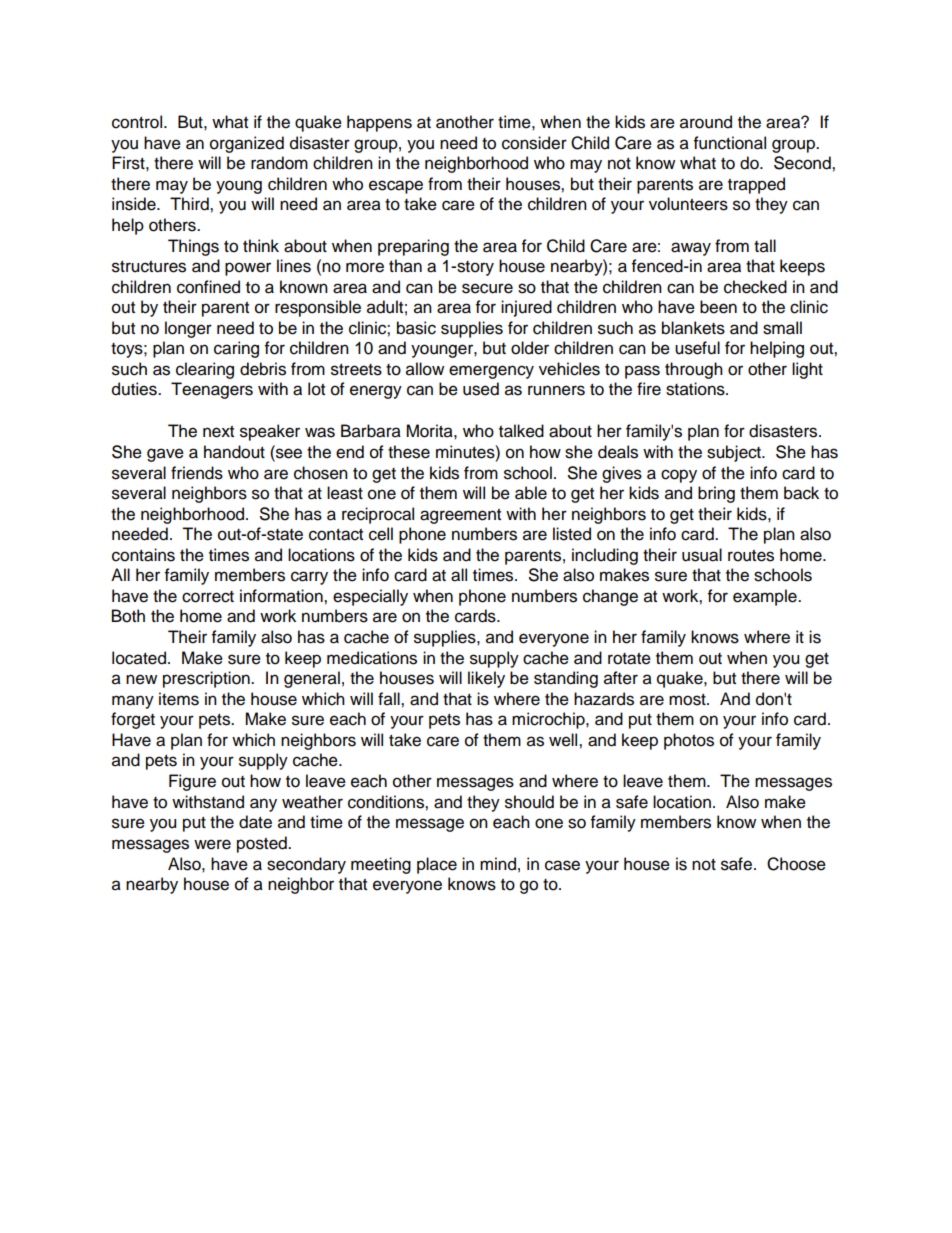 The height and width of the document is (1233, 952). What do you see at coordinates (534, 143) in the document?
I see `consider` at bounding box center [534, 143].
